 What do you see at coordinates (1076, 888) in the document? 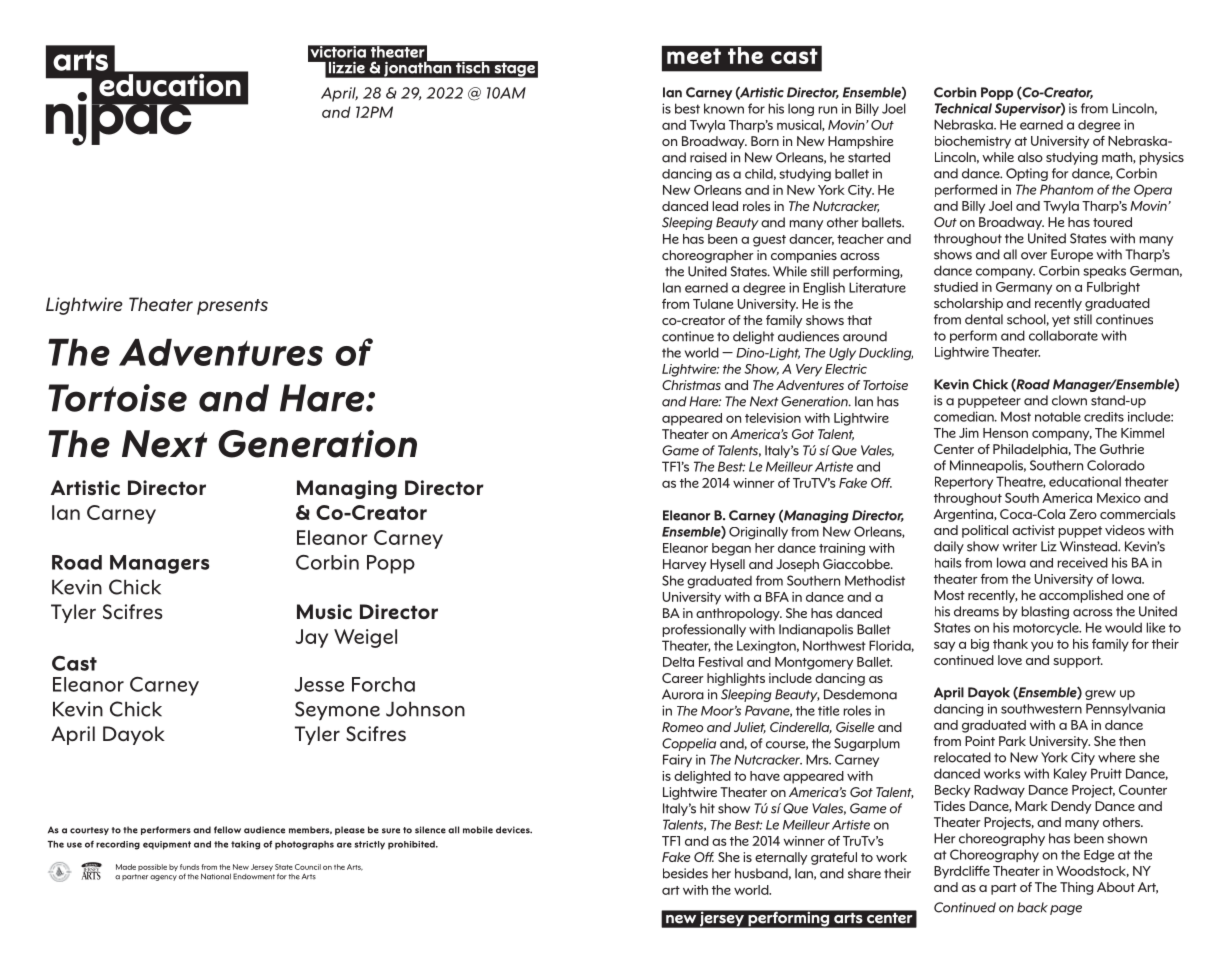
I see `Thing` at bounding box center [1076, 888].
